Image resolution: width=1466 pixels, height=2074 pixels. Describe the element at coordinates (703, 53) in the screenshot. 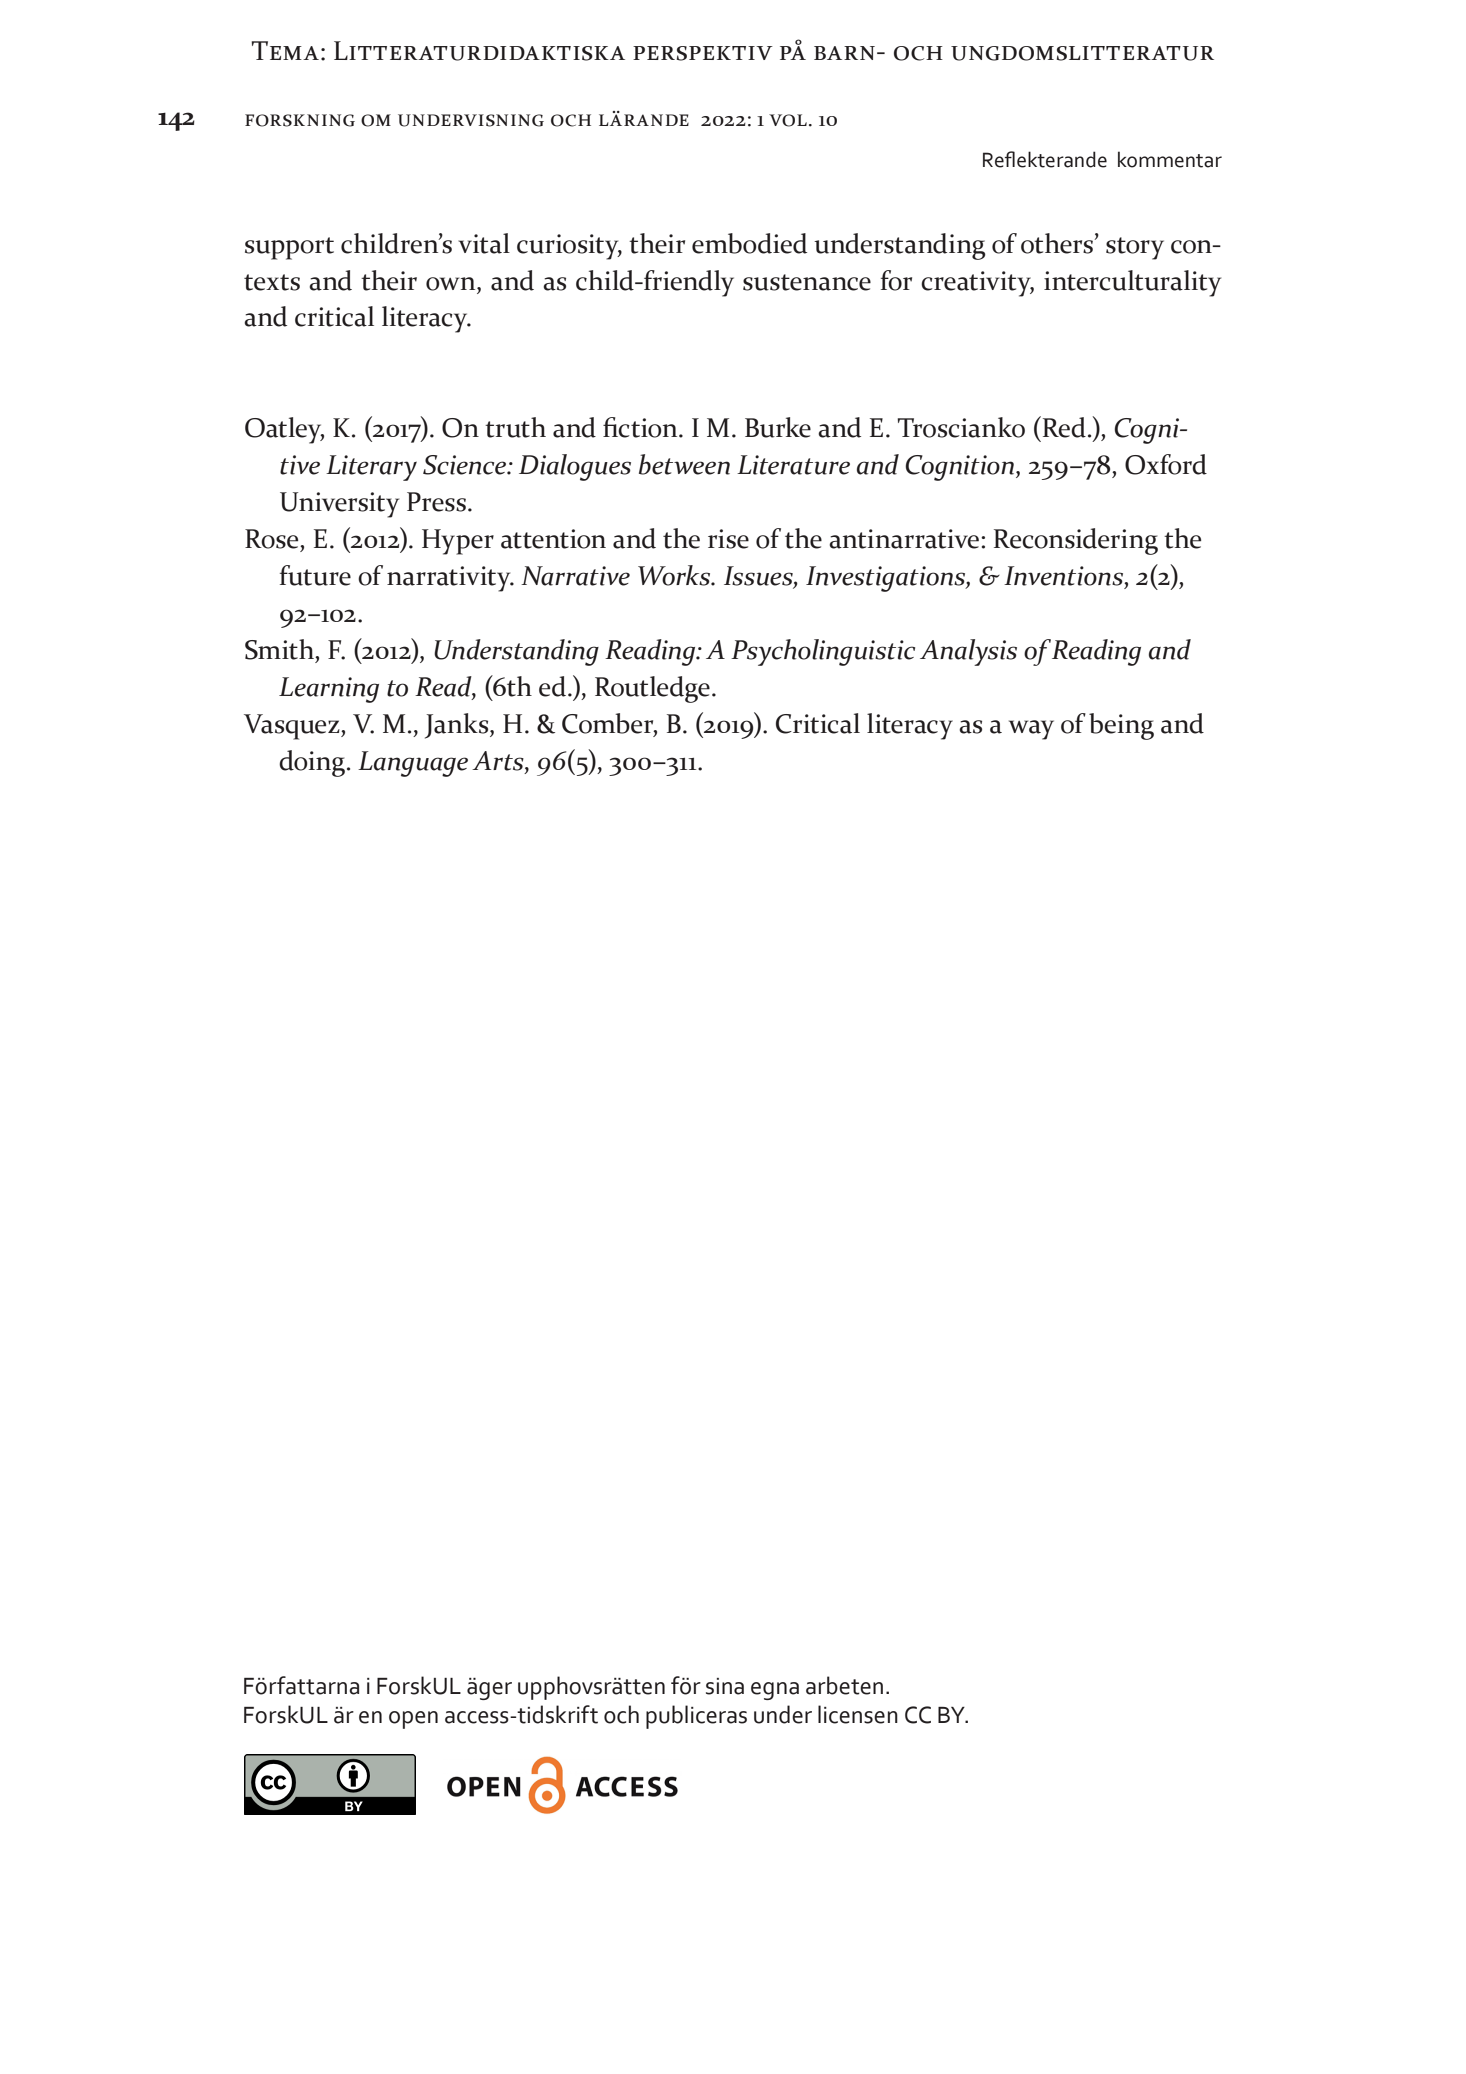

I see `perspektiv` at that location.
